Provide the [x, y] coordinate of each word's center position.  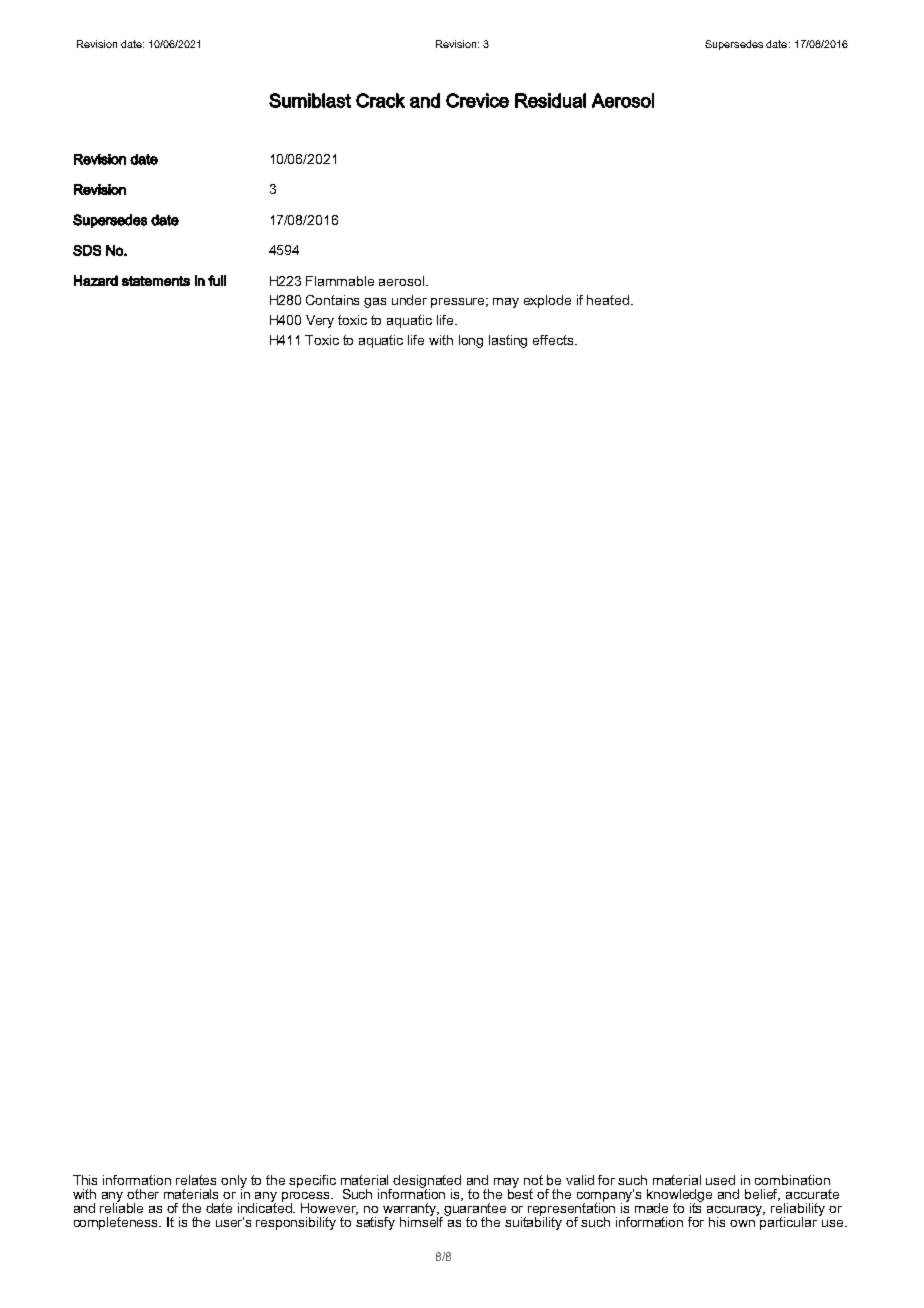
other [143, 1194]
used [720, 1180]
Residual [550, 100]
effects [554, 340]
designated [427, 1183]
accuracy [736, 1212]
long [471, 341]
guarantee [475, 1211]
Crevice [477, 100]
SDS [87, 250]
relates [196, 1180]
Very [320, 321]
